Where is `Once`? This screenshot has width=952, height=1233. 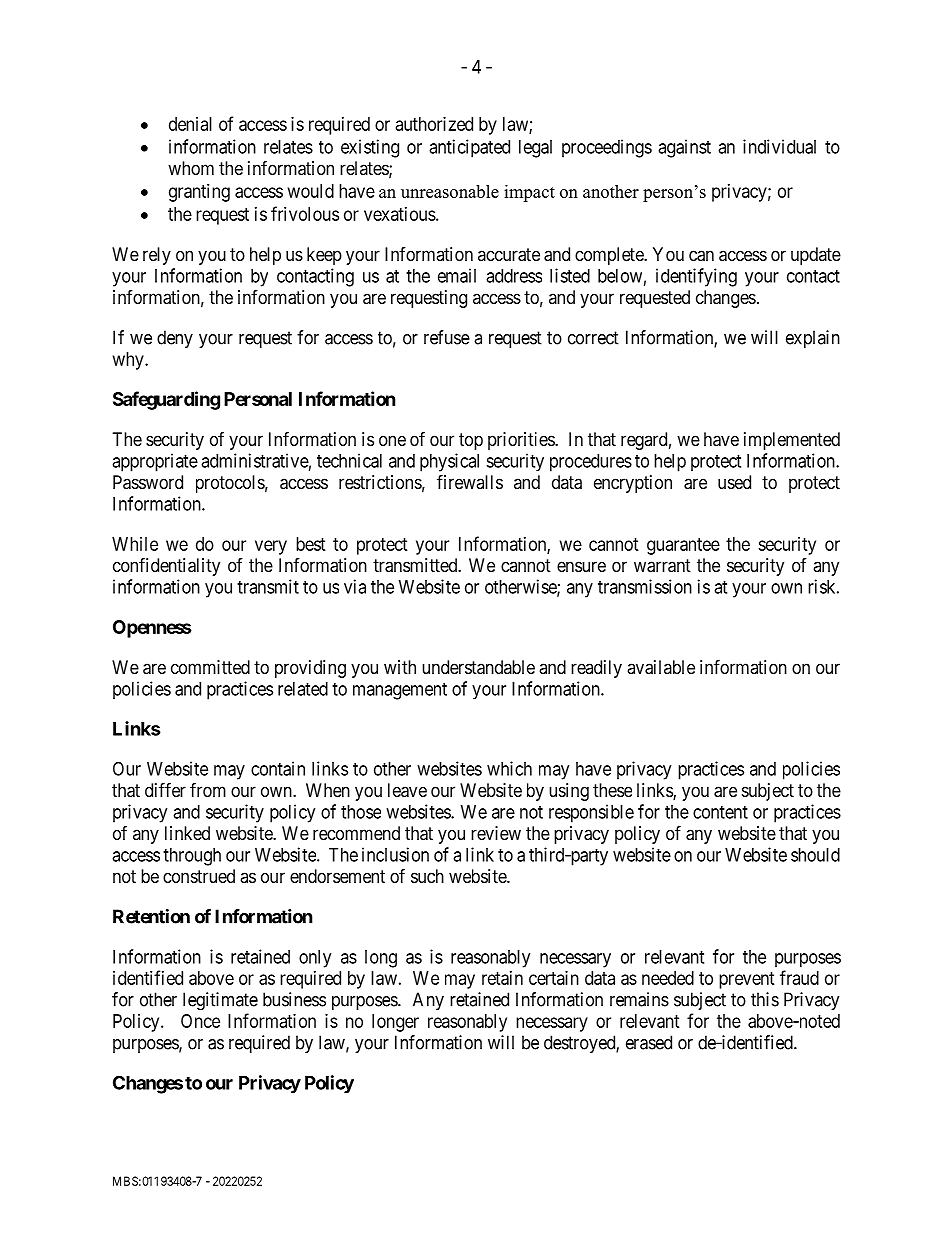 Once is located at coordinates (200, 1021).
